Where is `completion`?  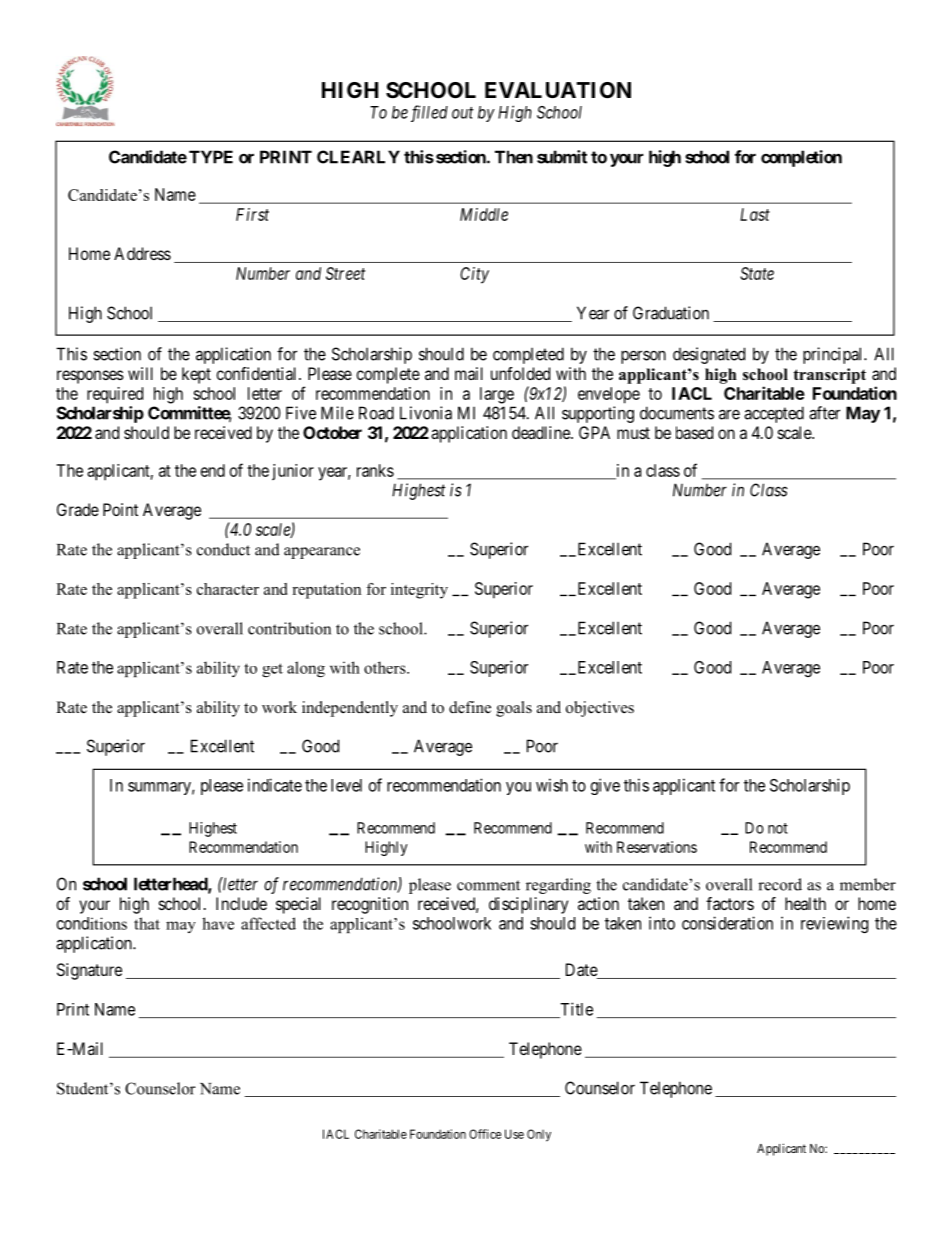
completion is located at coordinates (801, 158).
